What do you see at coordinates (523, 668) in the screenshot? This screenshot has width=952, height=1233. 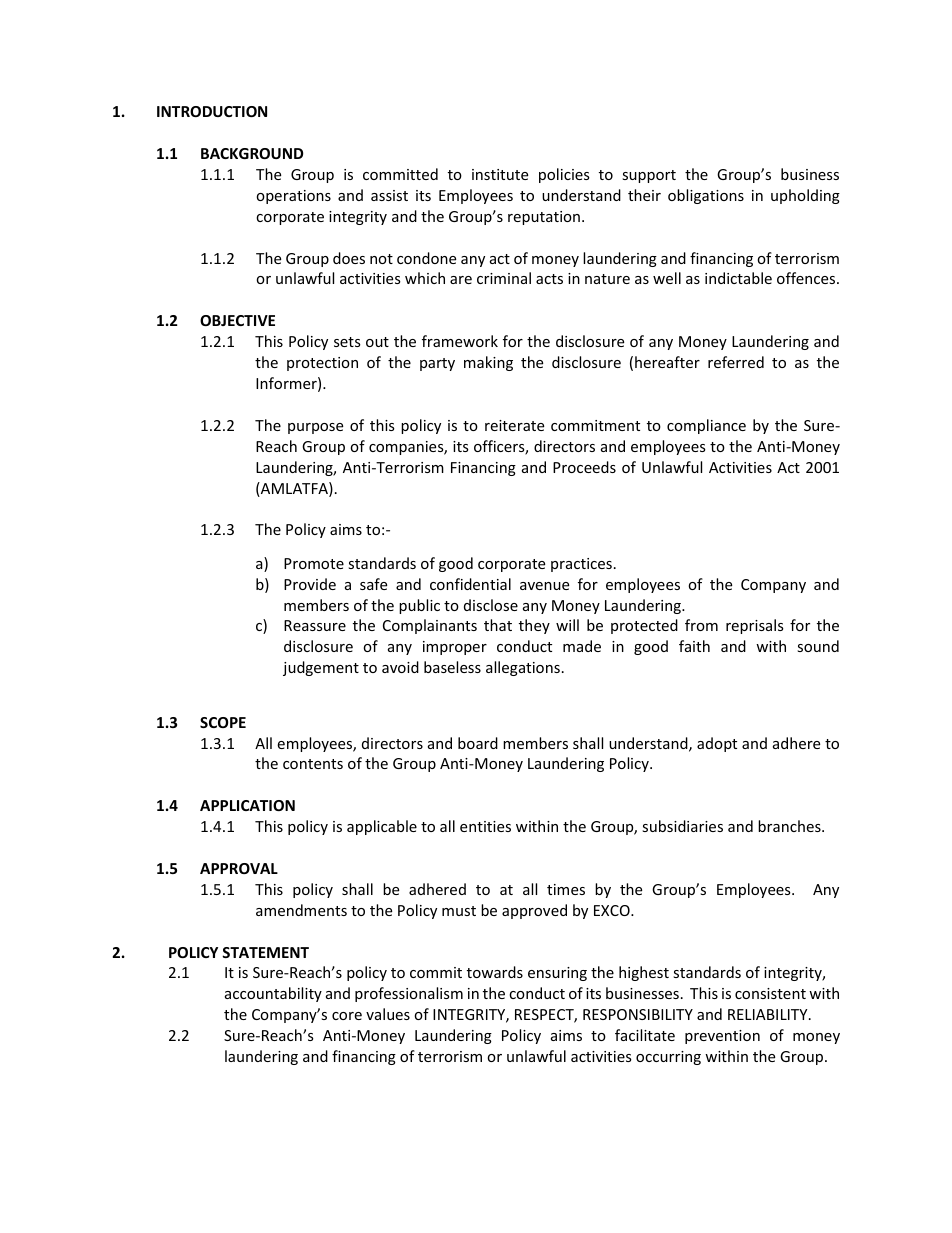 I see `allegations` at bounding box center [523, 668].
